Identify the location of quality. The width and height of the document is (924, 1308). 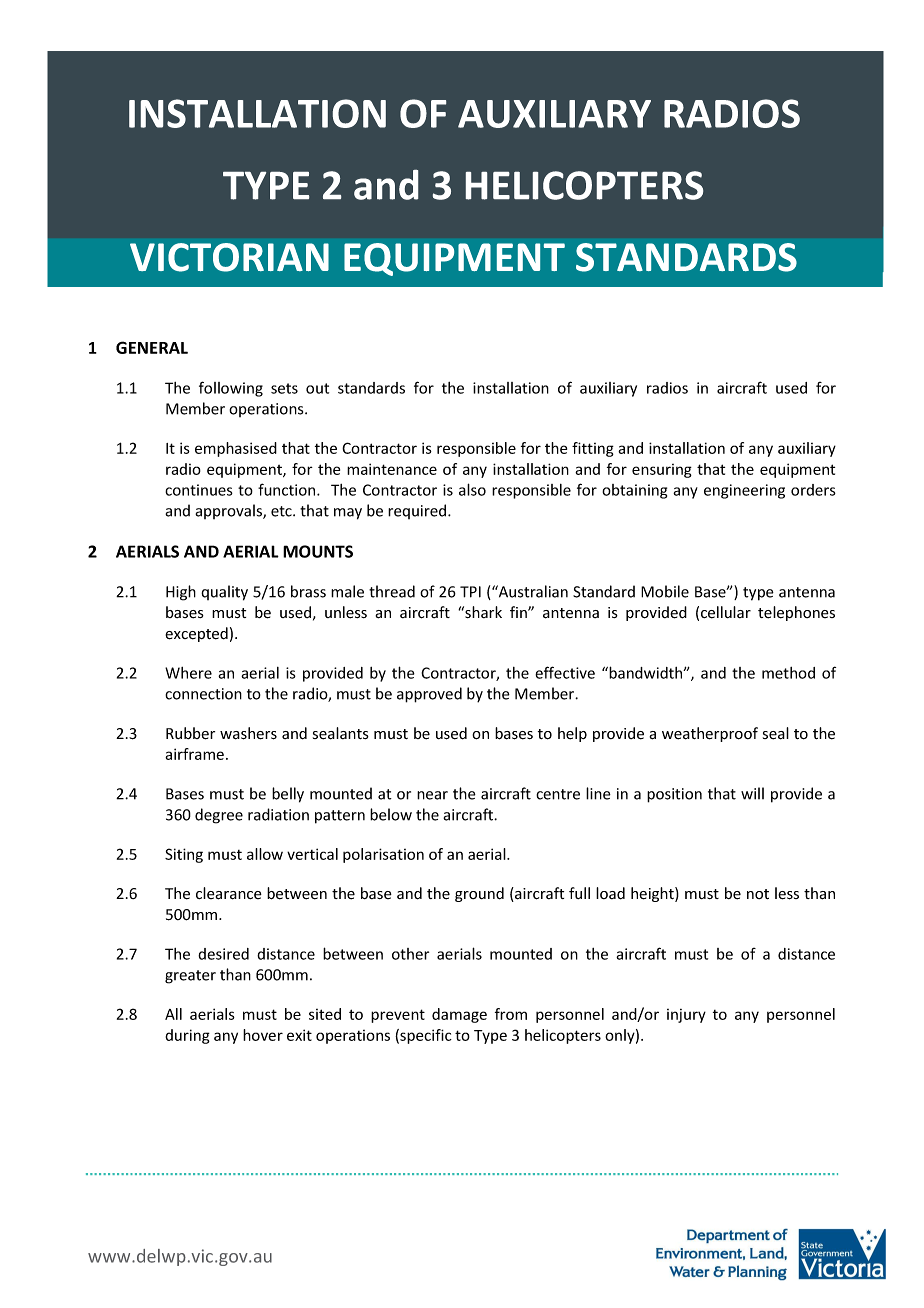
(224, 593).
